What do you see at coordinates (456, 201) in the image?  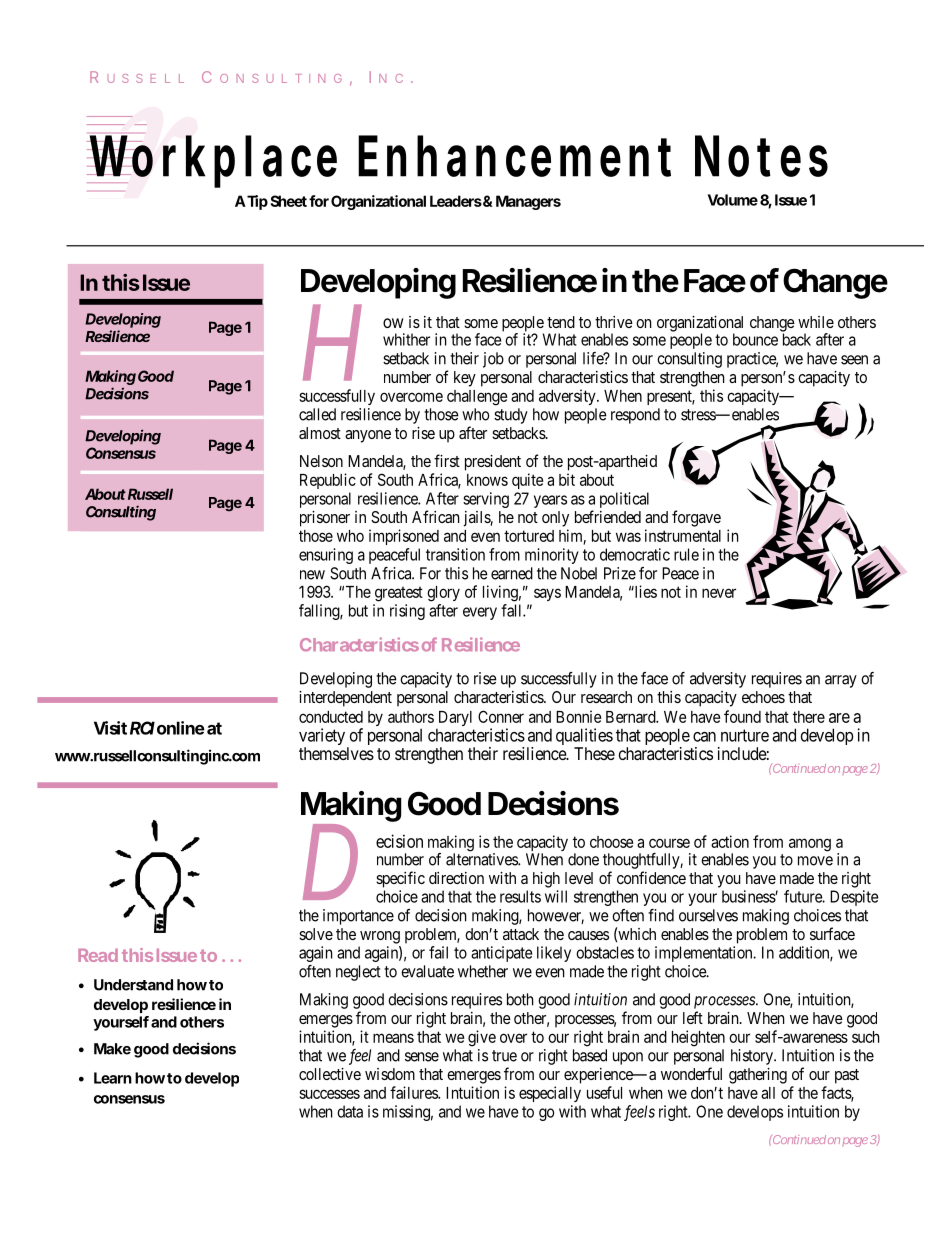 I see `Leaders` at bounding box center [456, 201].
